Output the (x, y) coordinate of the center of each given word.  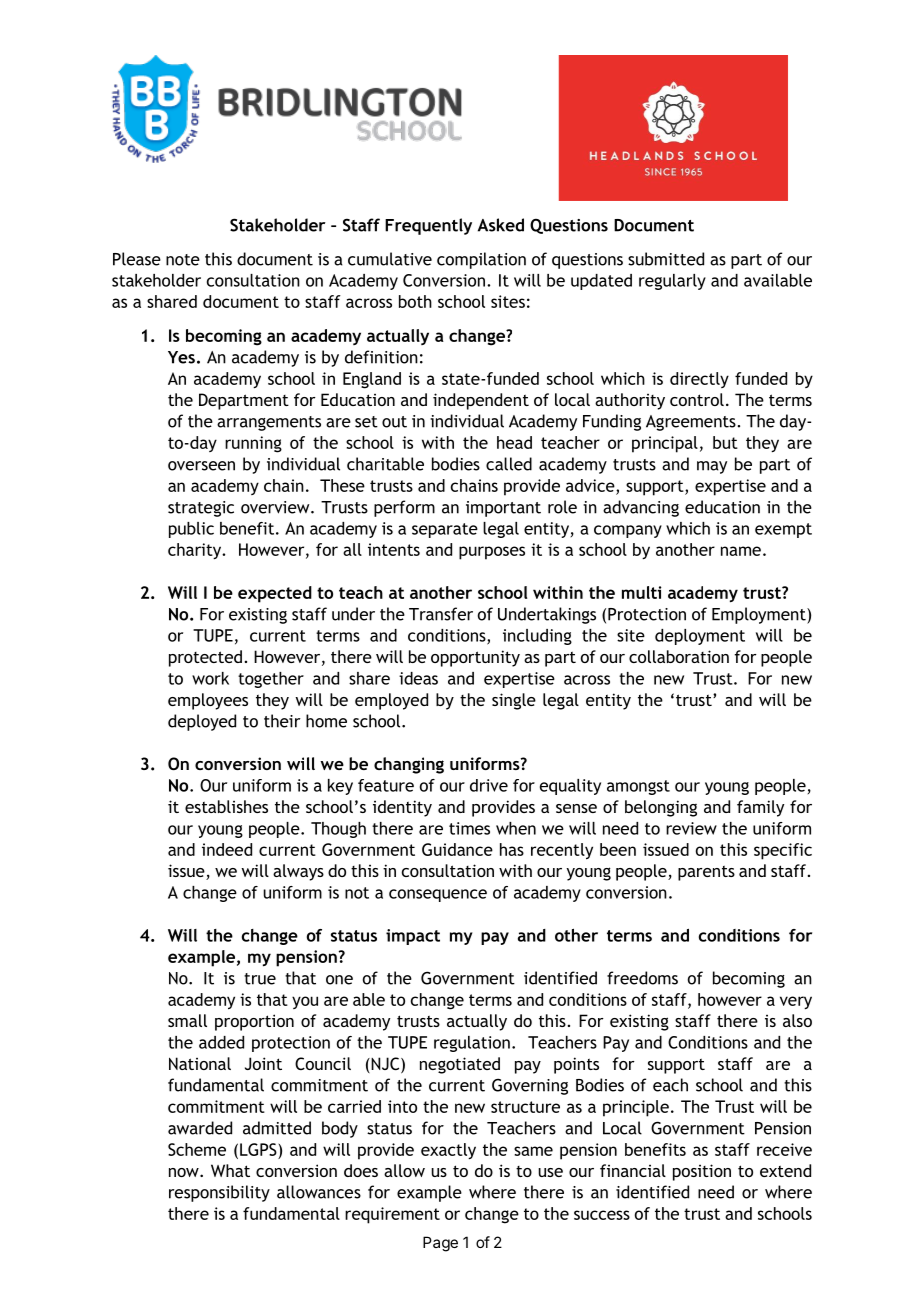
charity (196, 551)
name (741, 551)
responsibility (219, 1193)
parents (706, 873)
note (183, 260)
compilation (481, 260)
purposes (492, 553)
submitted (666, 259)
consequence (438, 895)
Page (440, 1244)
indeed (227, 849)
